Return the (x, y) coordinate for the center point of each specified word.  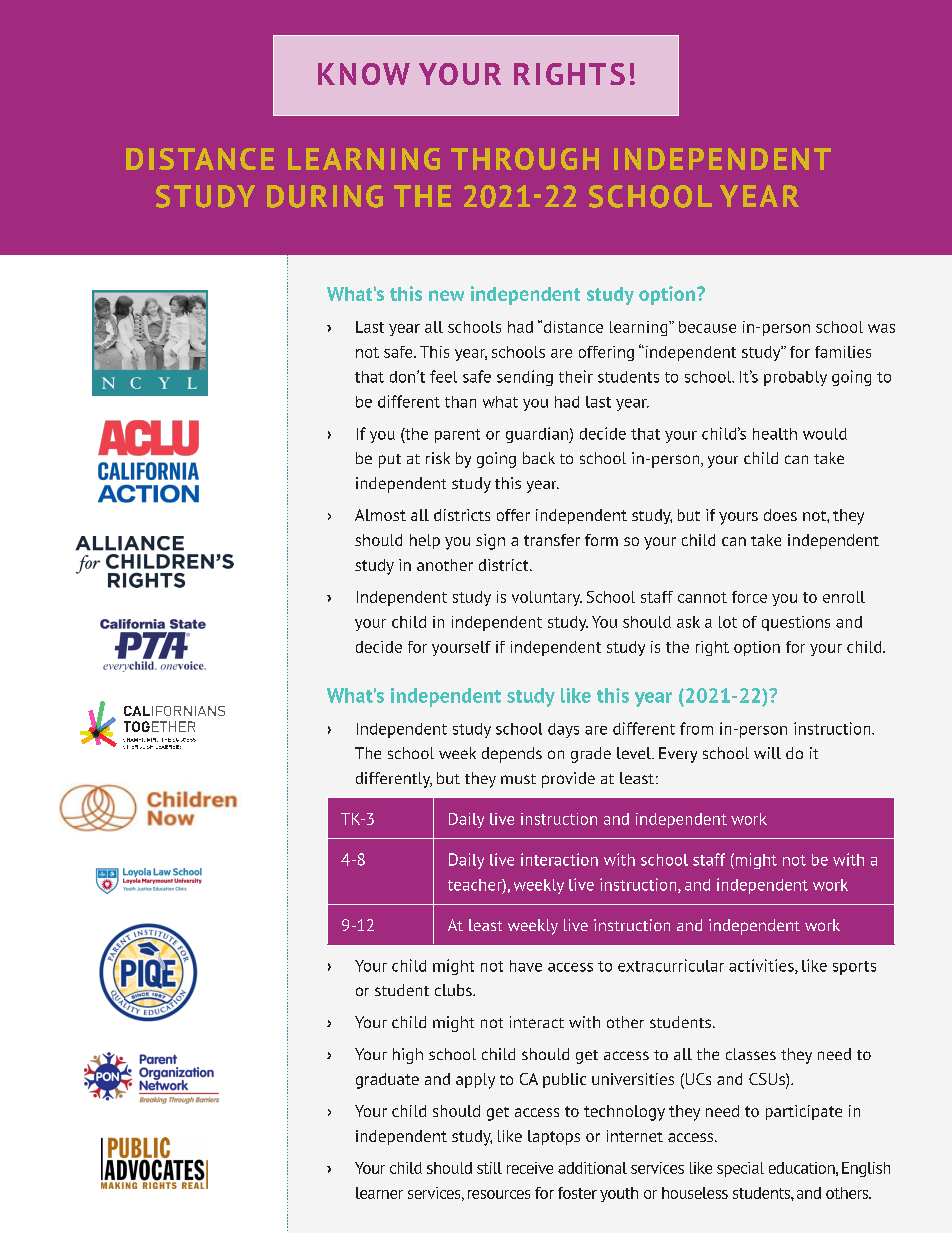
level (635, 753)
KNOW (364, 74)
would (825, 434)
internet (635, 1136)
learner (379, 1193)
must (518, 779)
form (601, 540)
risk (438, 458)
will (767, 753)
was (881, 328)
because (707, 327)
